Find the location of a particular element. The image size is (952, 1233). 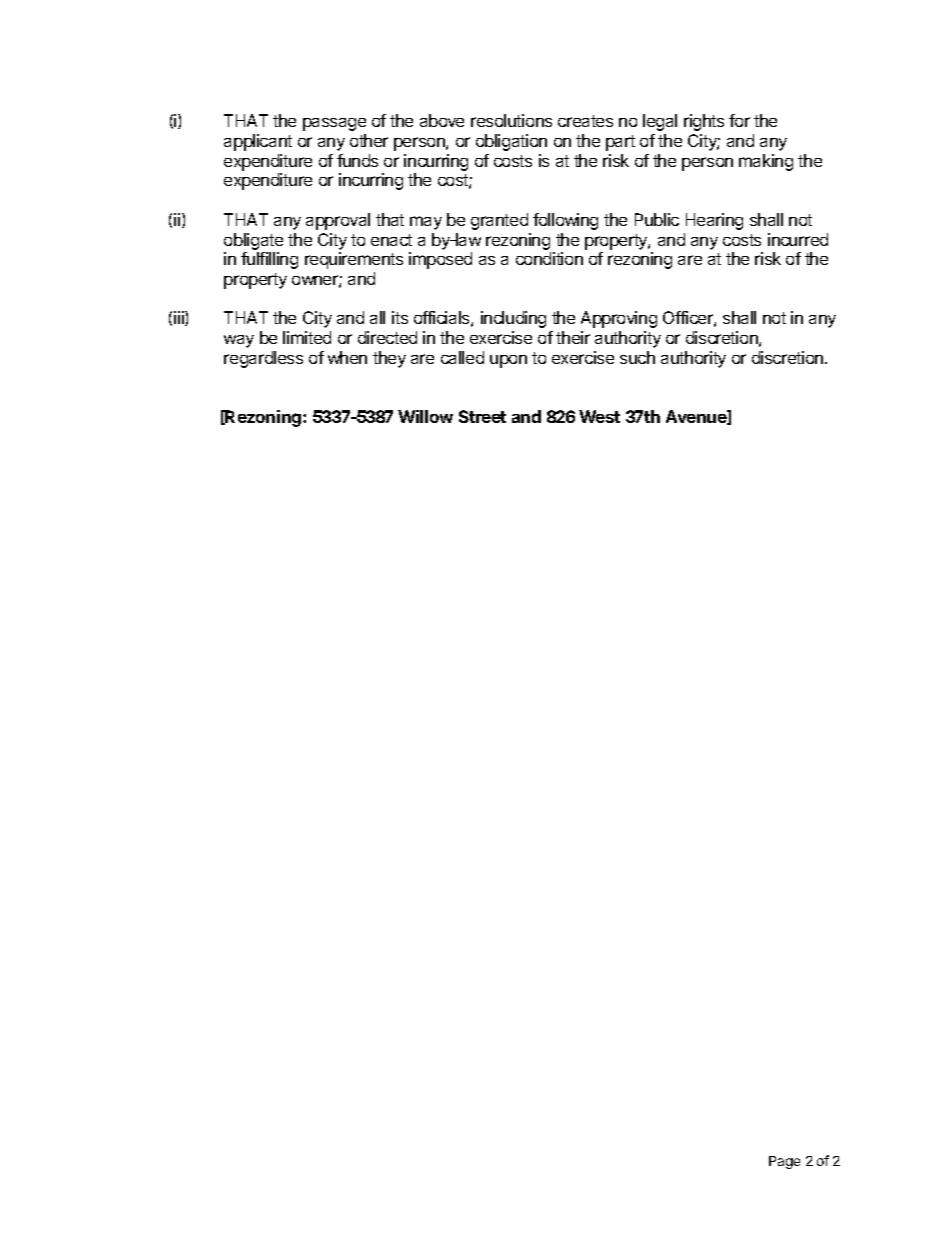

Approving is located at coordinates (619, 319).
